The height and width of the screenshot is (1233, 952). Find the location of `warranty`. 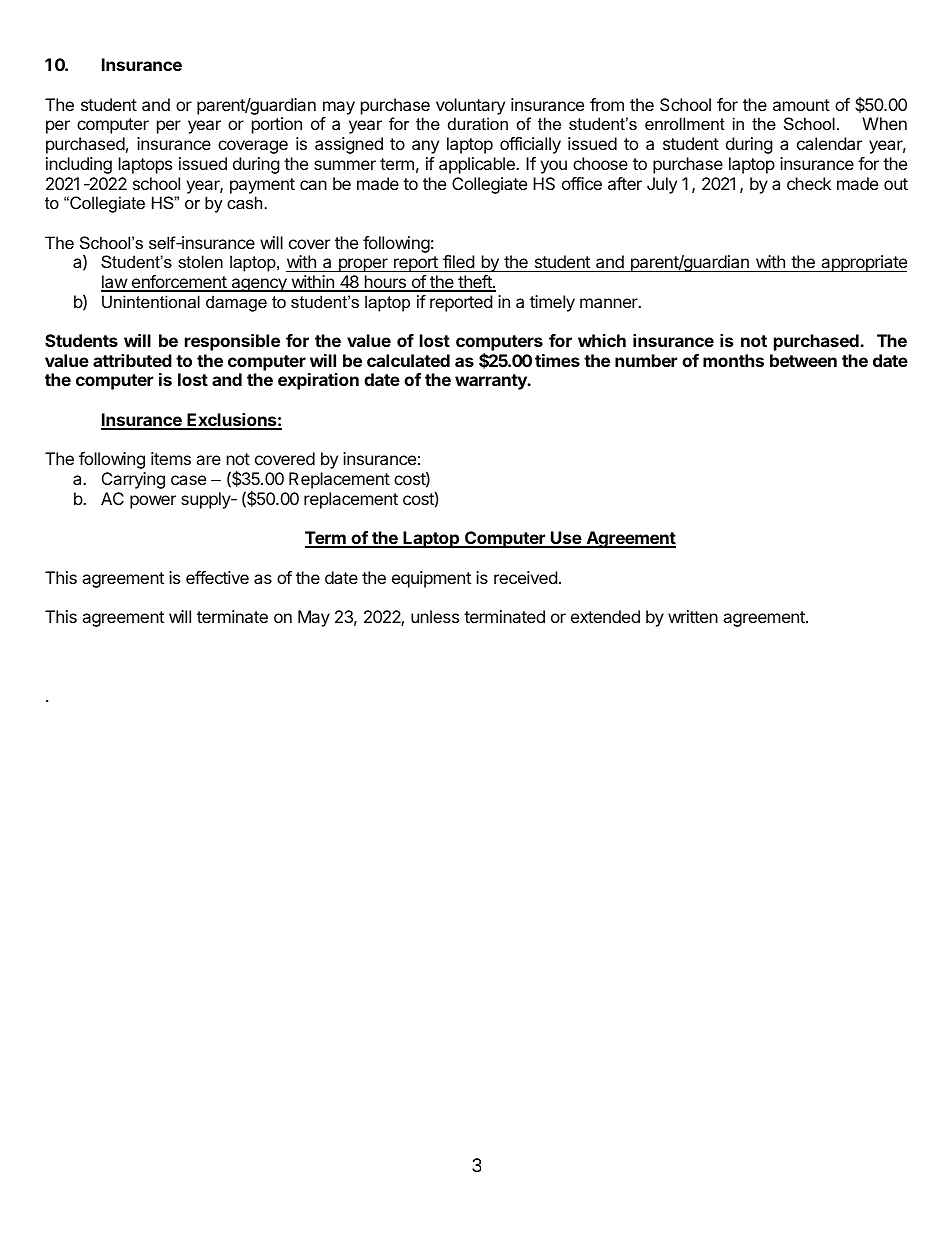

warranty is located at coordinates (492, 382).
